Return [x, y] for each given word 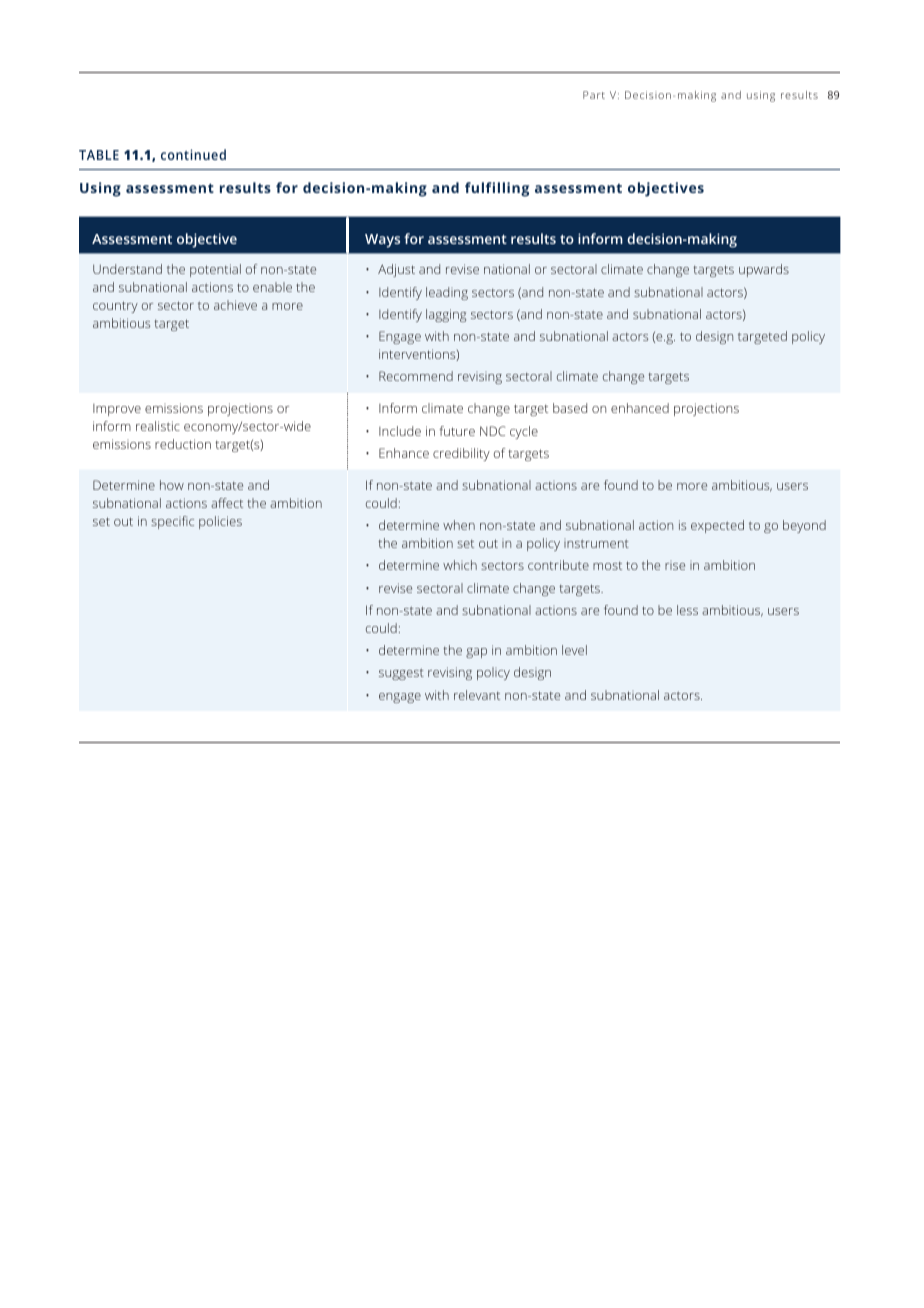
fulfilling [497, 189]
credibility [461, 454]
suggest [401, 674]
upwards [764, 270]
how [172, 485]
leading [447, 293]
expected [717, 526]
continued [193, 154]
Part [594, 95]
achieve [235, 305]
